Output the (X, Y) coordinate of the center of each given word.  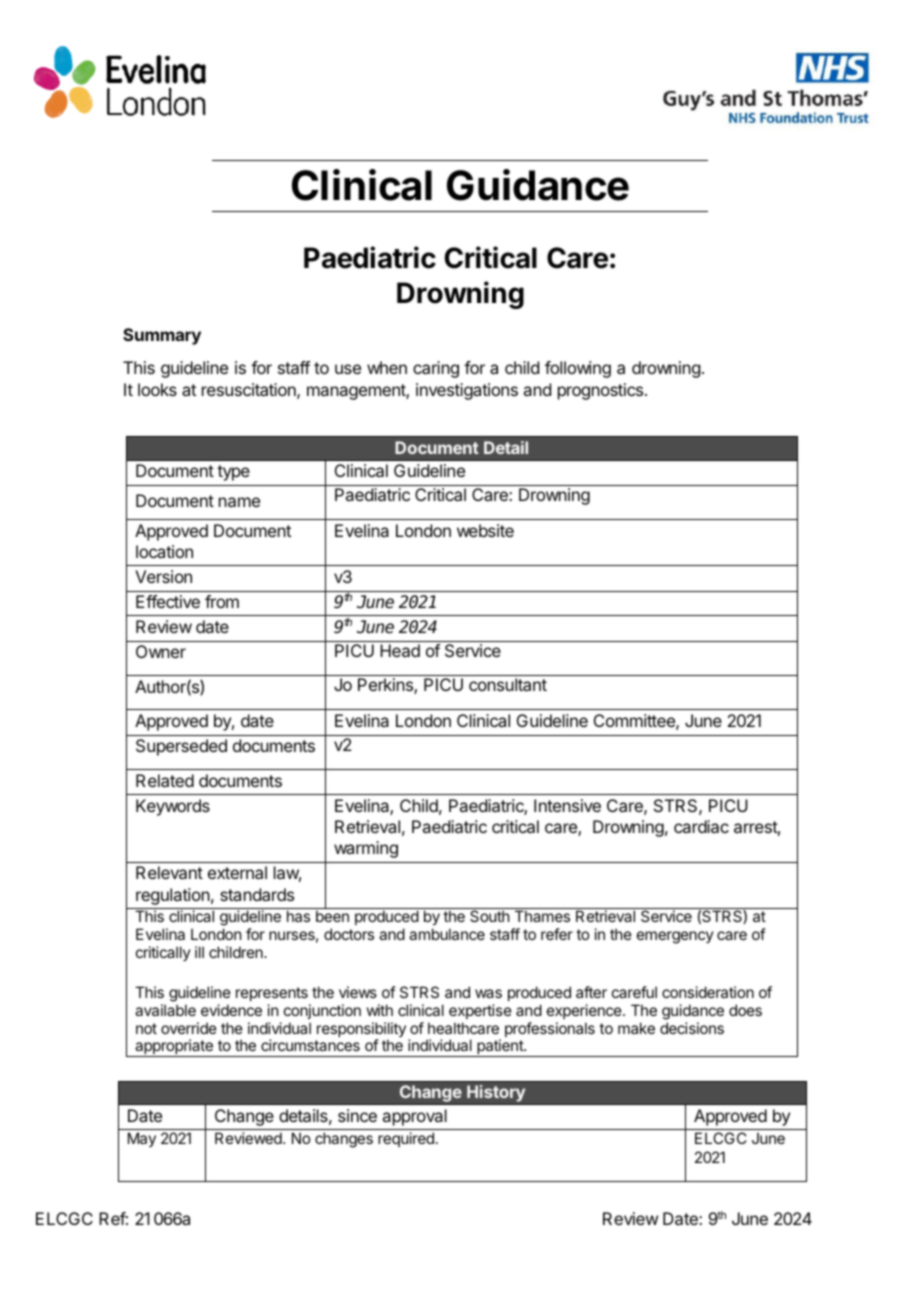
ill (199, 952)
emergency (675, 937)
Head (400, 650)
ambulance (447, 934)
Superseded (181, 747)
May (142, 1139)
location (164, 551)
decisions (692, 1028)
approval (414, 1117)
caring (436, 369)
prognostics (602, 391)
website (485, 530)
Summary (162, 336)
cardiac (701, 826)
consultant (508, 684)
